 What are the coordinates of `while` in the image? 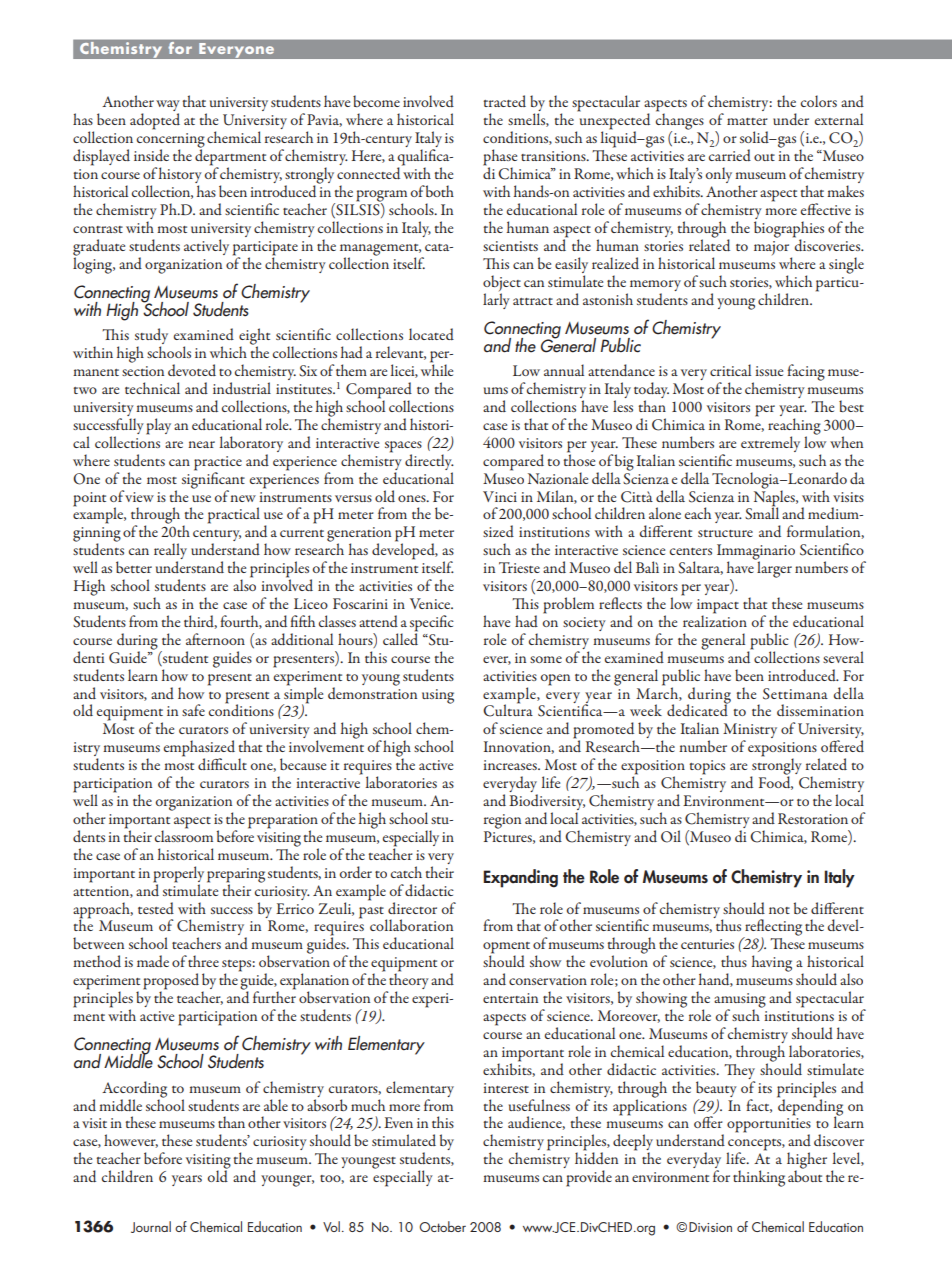 It's located at (437, 369).
